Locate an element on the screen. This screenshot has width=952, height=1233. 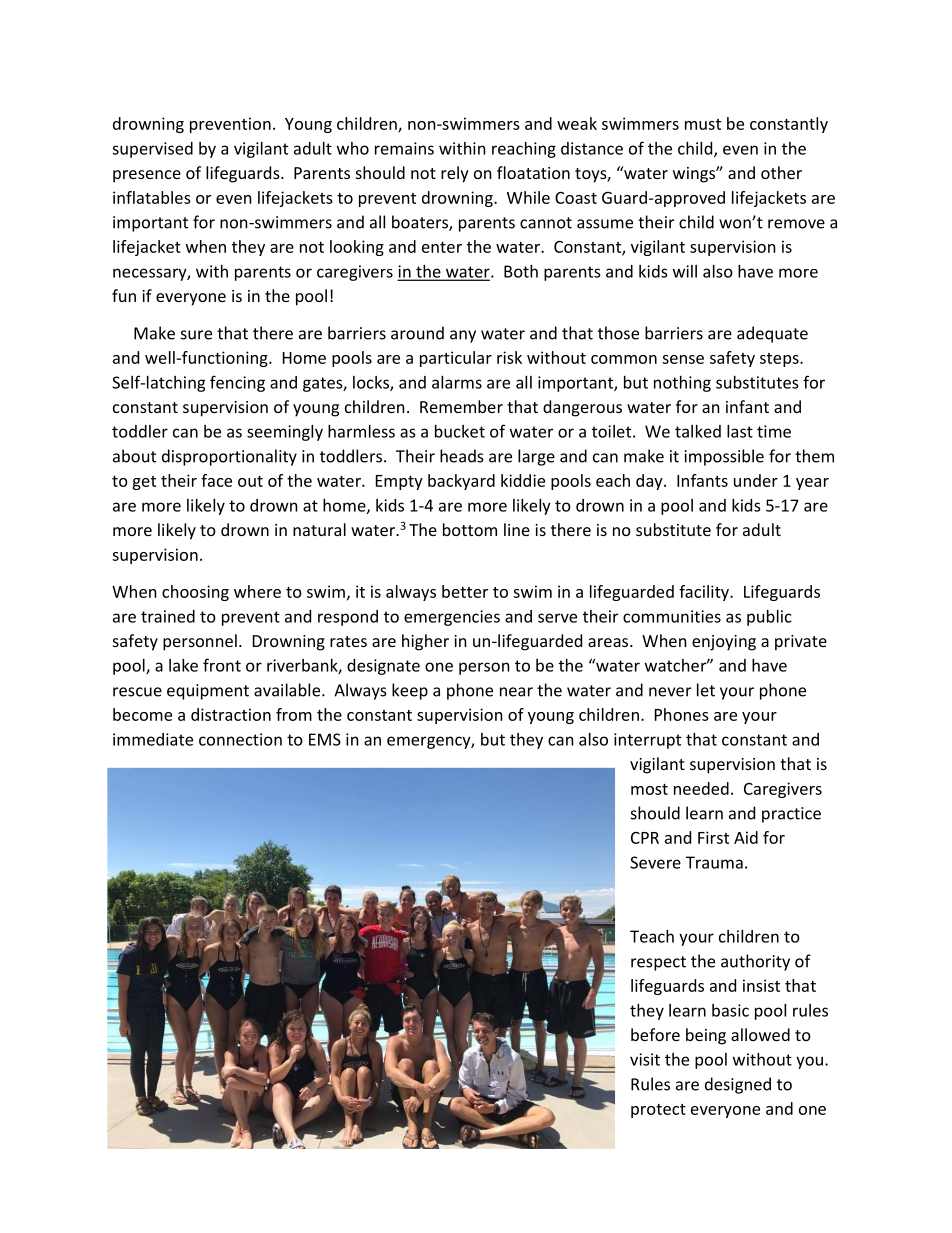
near is located at coordinates (516, 692).
